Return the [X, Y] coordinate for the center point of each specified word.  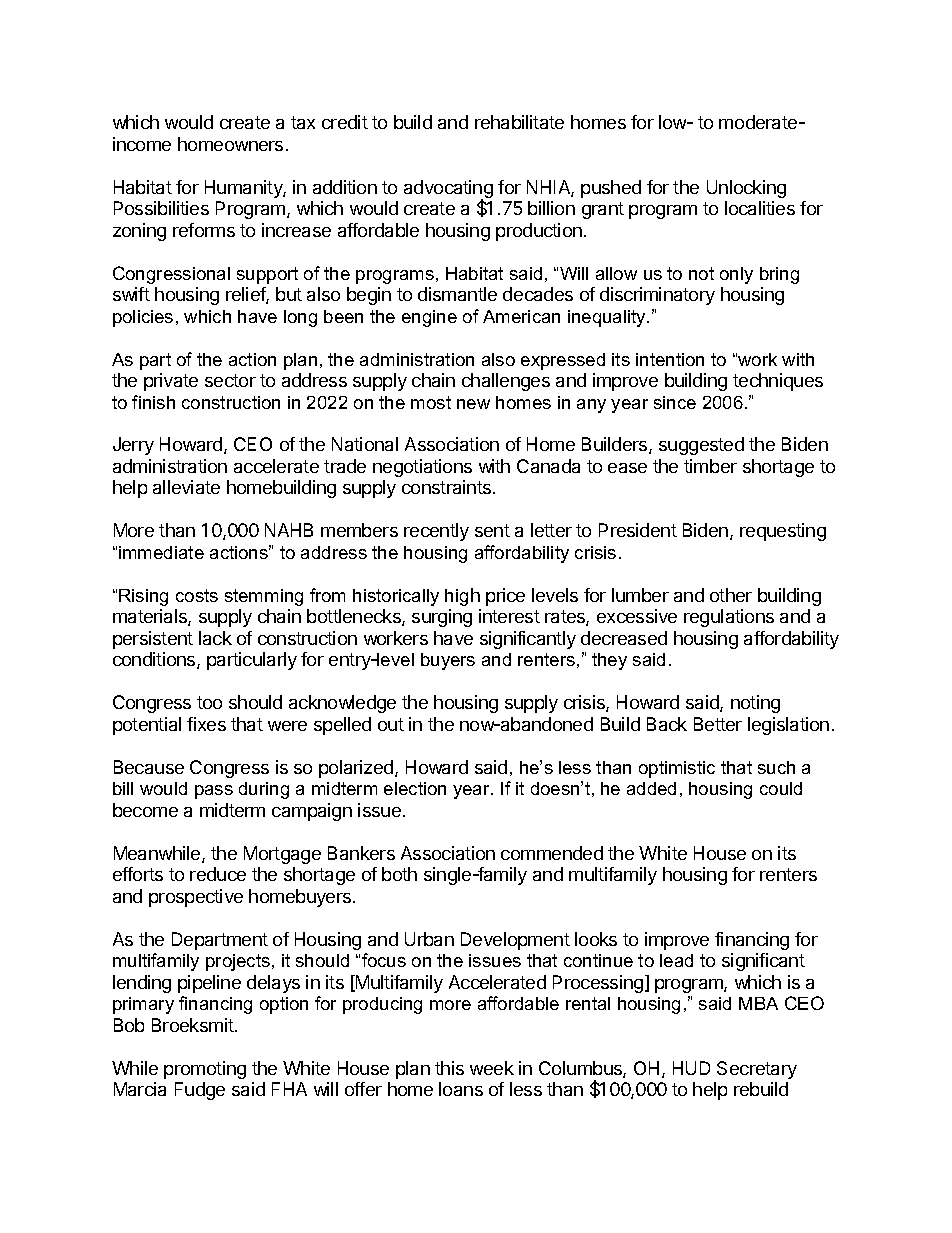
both [399, 874]
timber [710, 466]
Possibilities [161, 208]
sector [230, 380]
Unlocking [746, 189]
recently [436, 532]
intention [670, 359]
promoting [205, 1070]
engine [429, 318]
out [391, 724]
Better [718, 724]
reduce [218, 874]
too [209, 702]
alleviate [186, 487]
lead [676, 960]
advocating [448, 190]
